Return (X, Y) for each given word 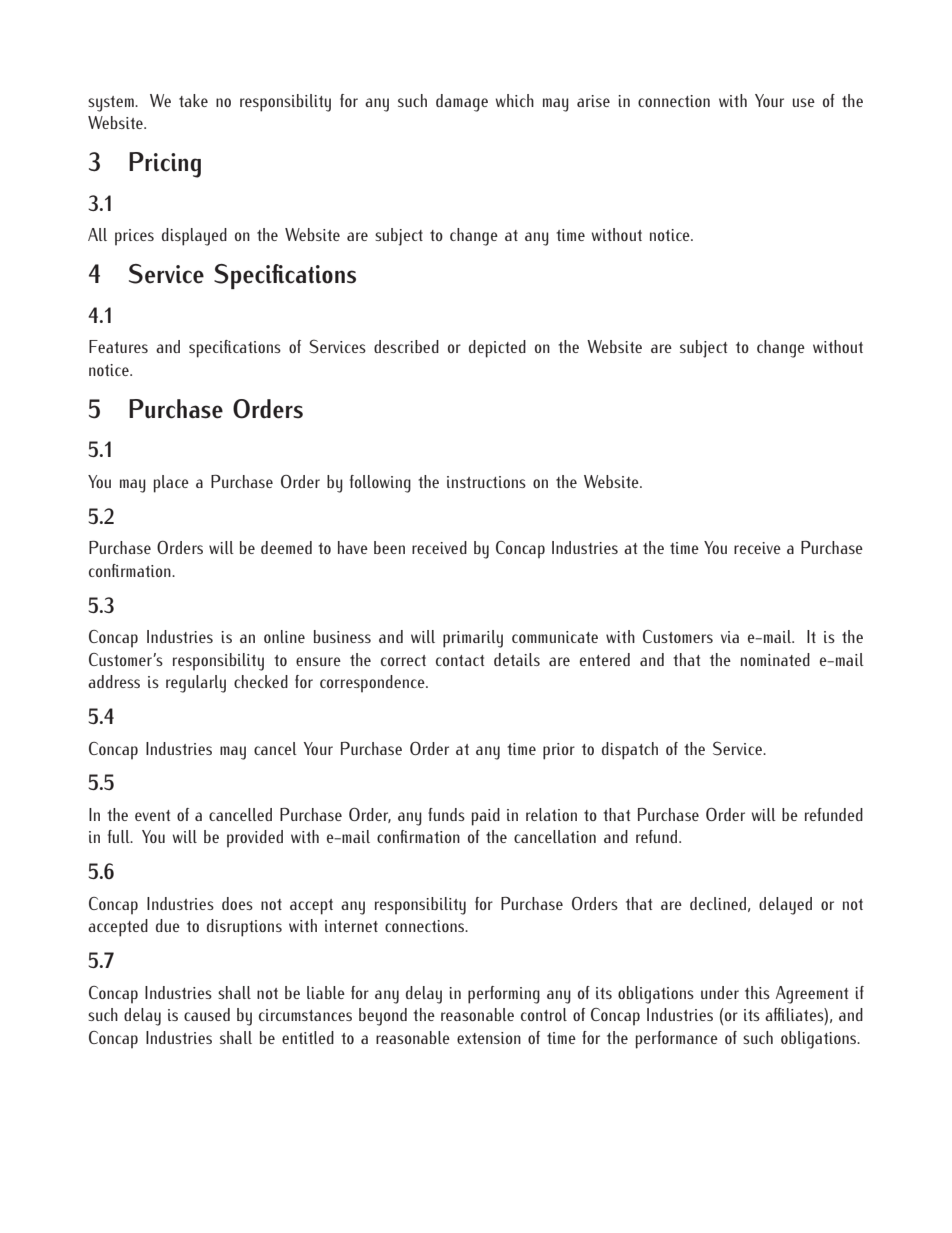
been (389, 547)
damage (462, 103)
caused (207, 1014)
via (730, 637)
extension (489, 1038)
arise (593, 101)
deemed (286, 547)
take (193, 100)
